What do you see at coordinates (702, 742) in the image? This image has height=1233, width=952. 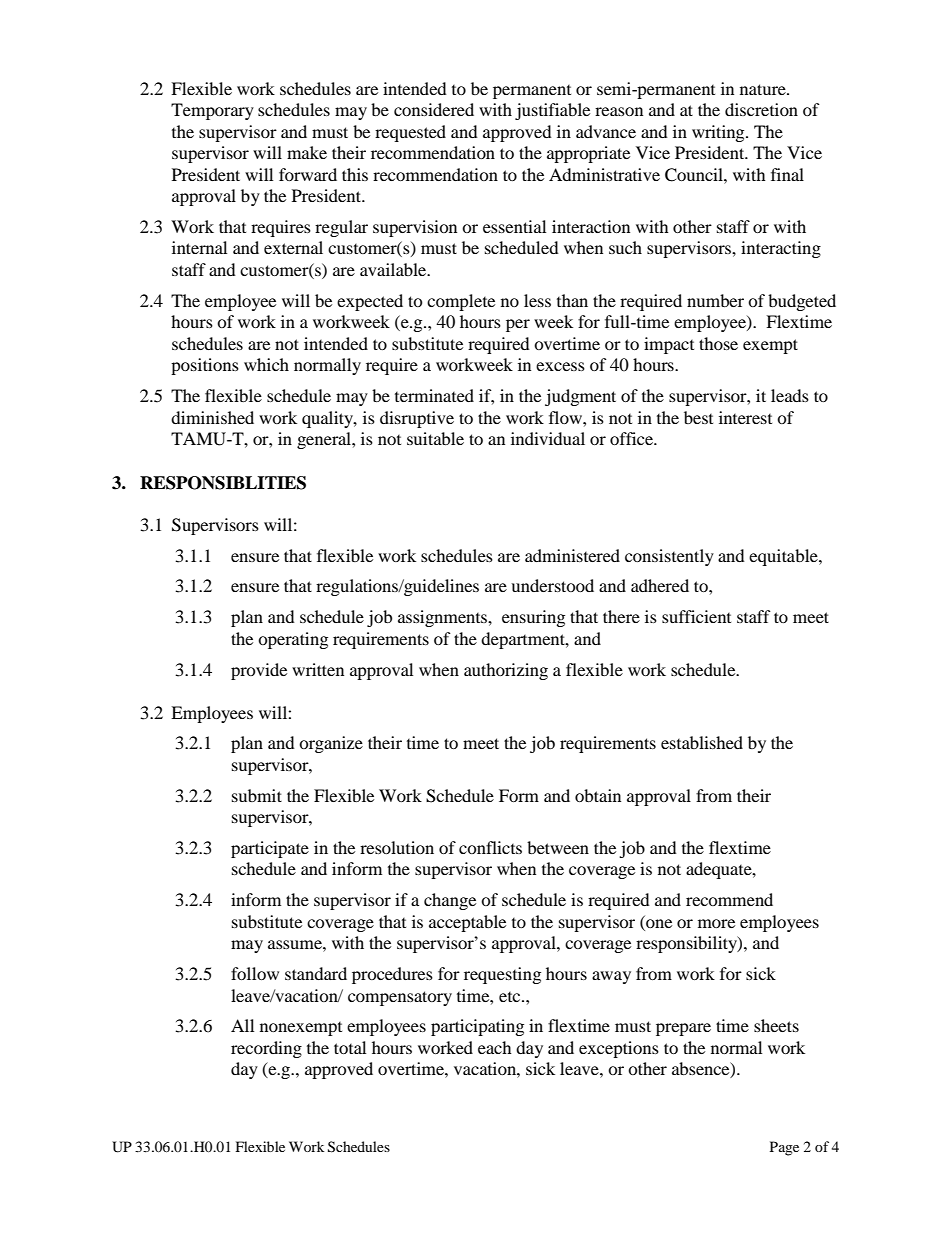 I see `established` at bounding box center [702, 742].
